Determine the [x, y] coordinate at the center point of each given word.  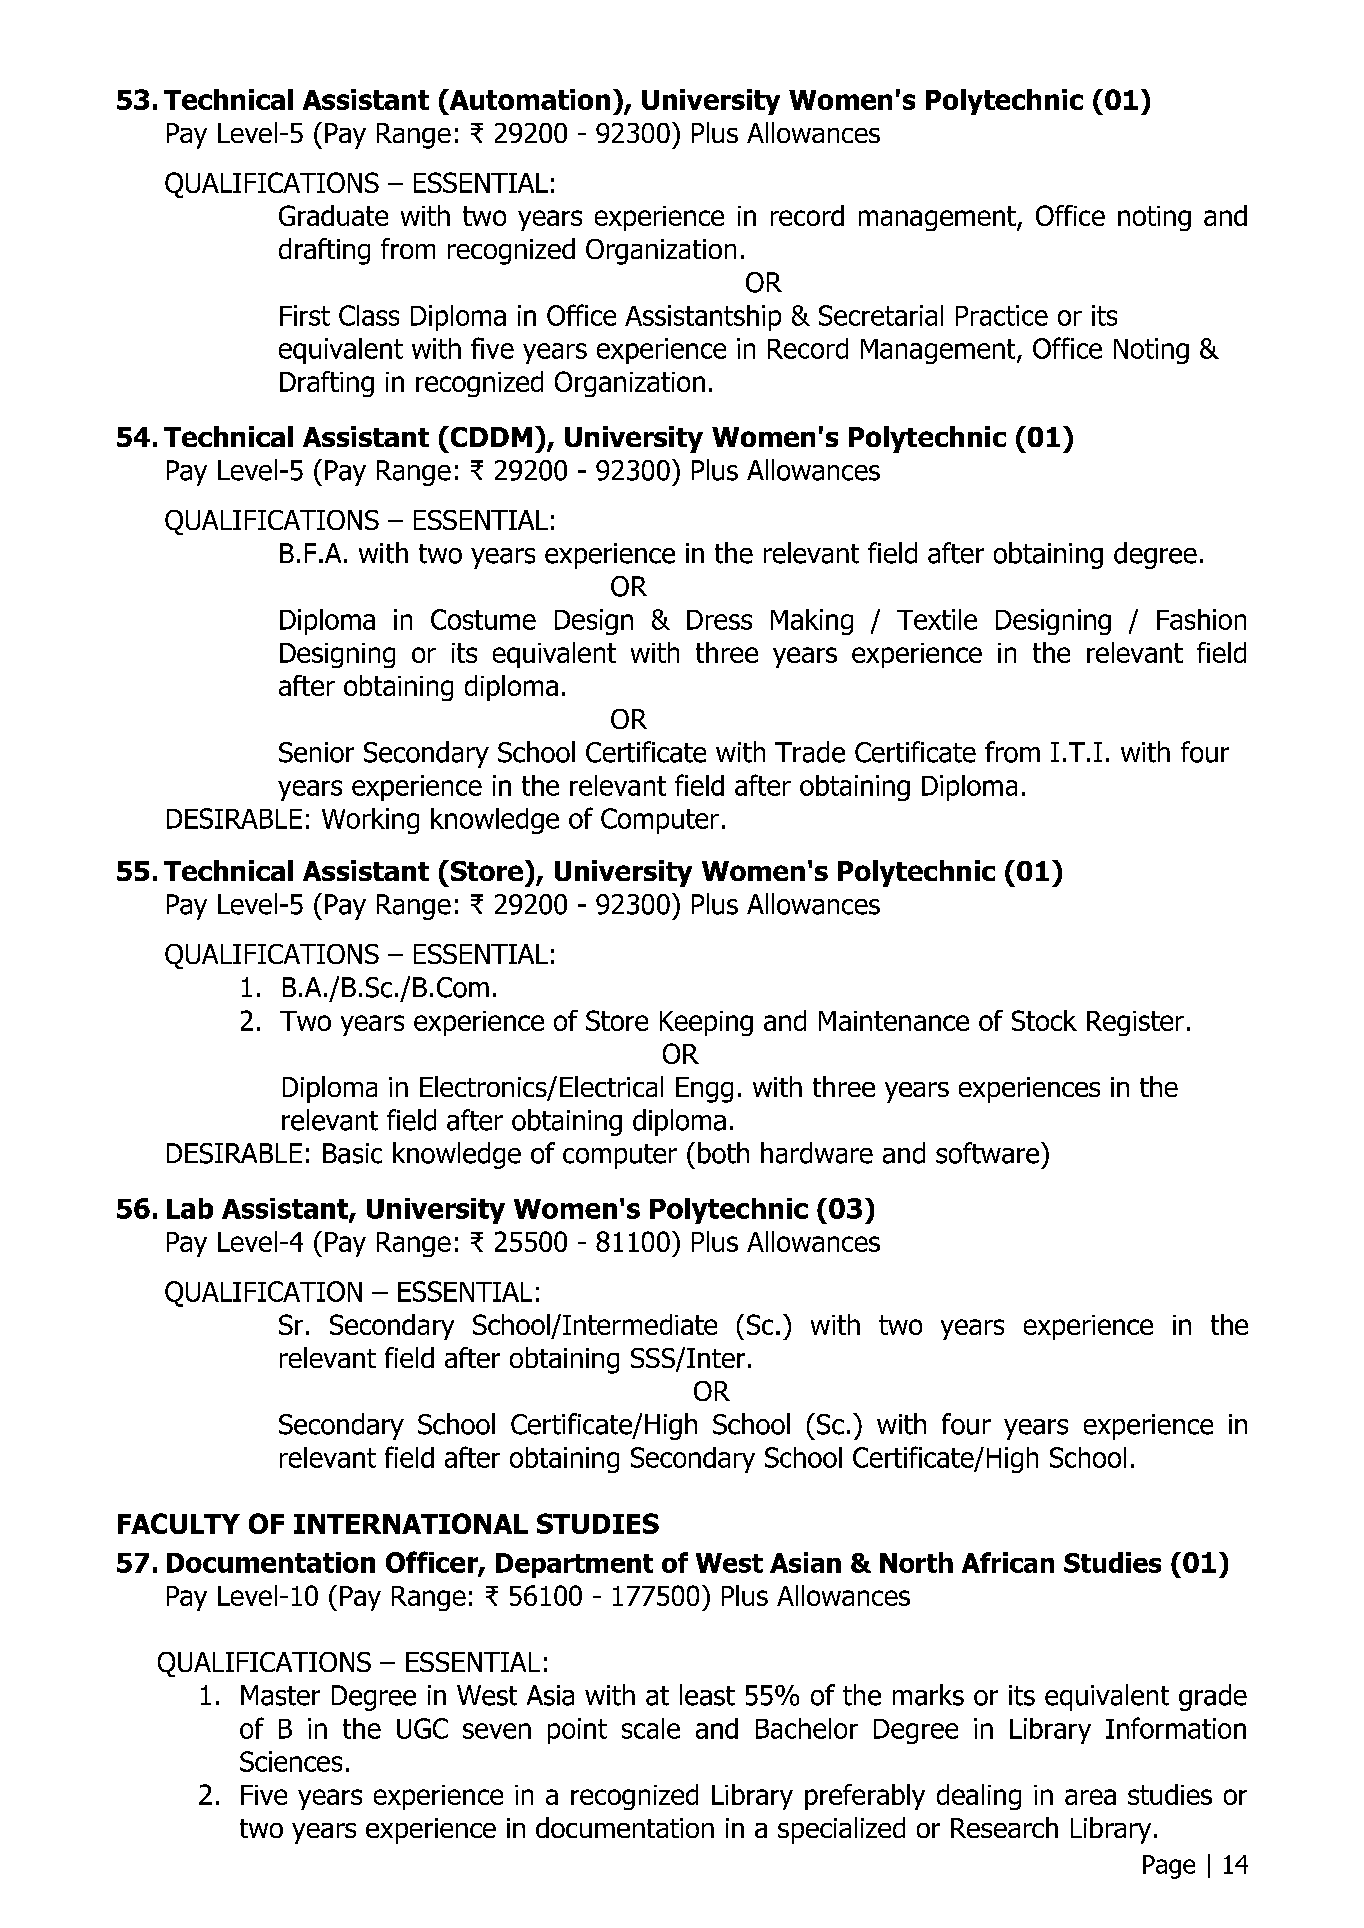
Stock [1044, 1020]
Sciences [291, 1761]
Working [370, 821]
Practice [1002, 315]
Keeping [706, 1023]
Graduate [333, 215]
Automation [528, 99]
